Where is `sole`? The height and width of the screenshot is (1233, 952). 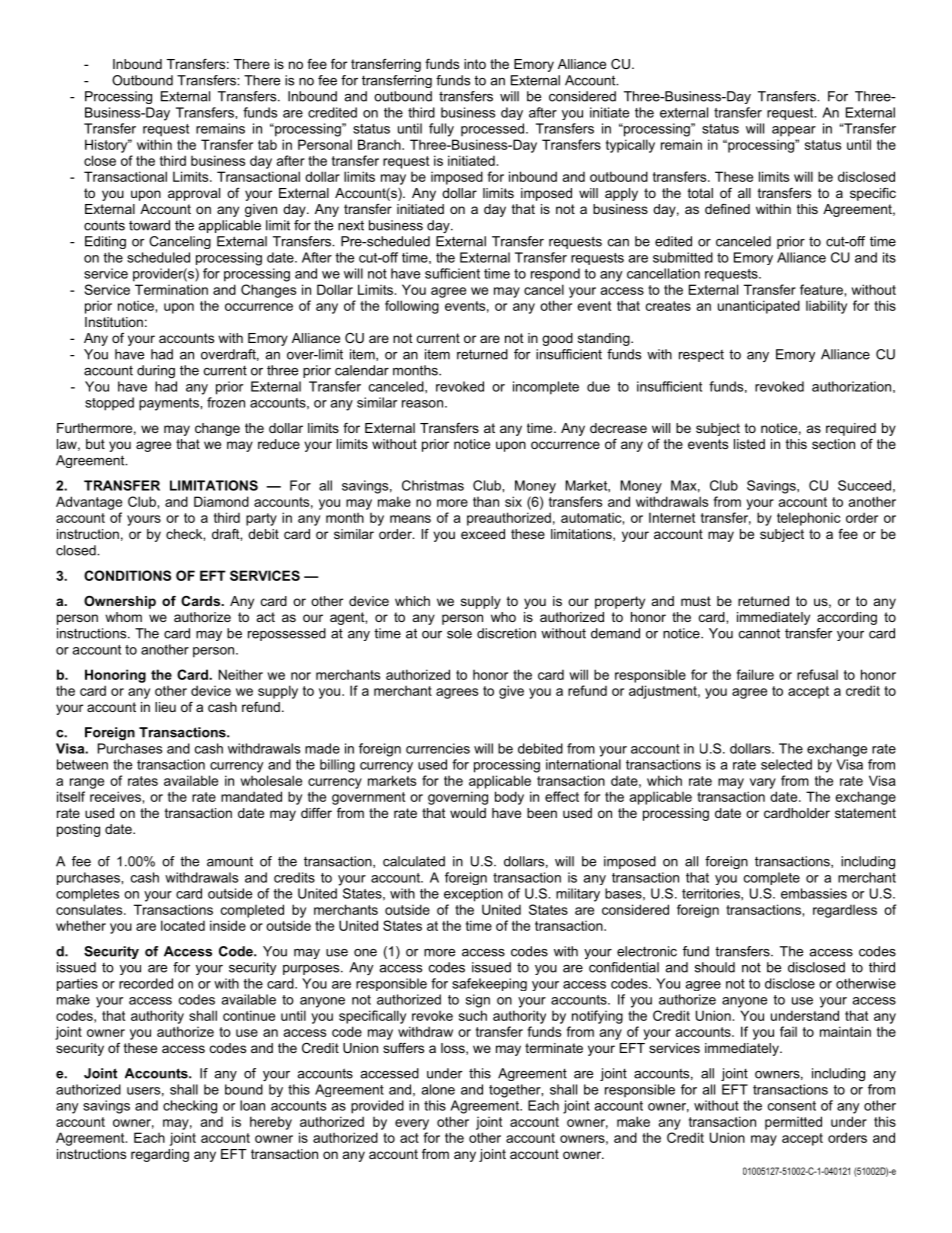
sole is located at coordinates (459, 633).
